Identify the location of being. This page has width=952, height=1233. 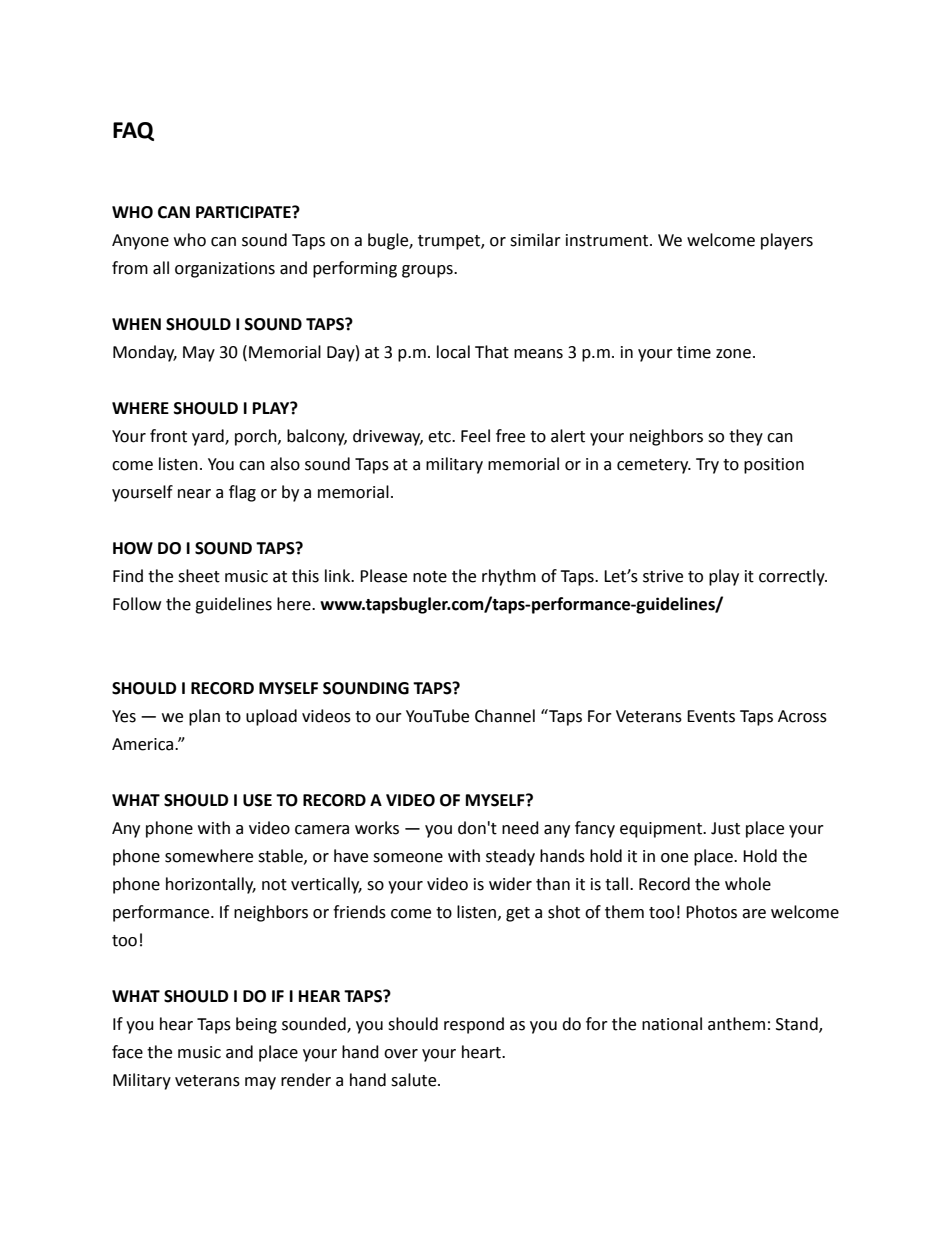
(256, 1025).
